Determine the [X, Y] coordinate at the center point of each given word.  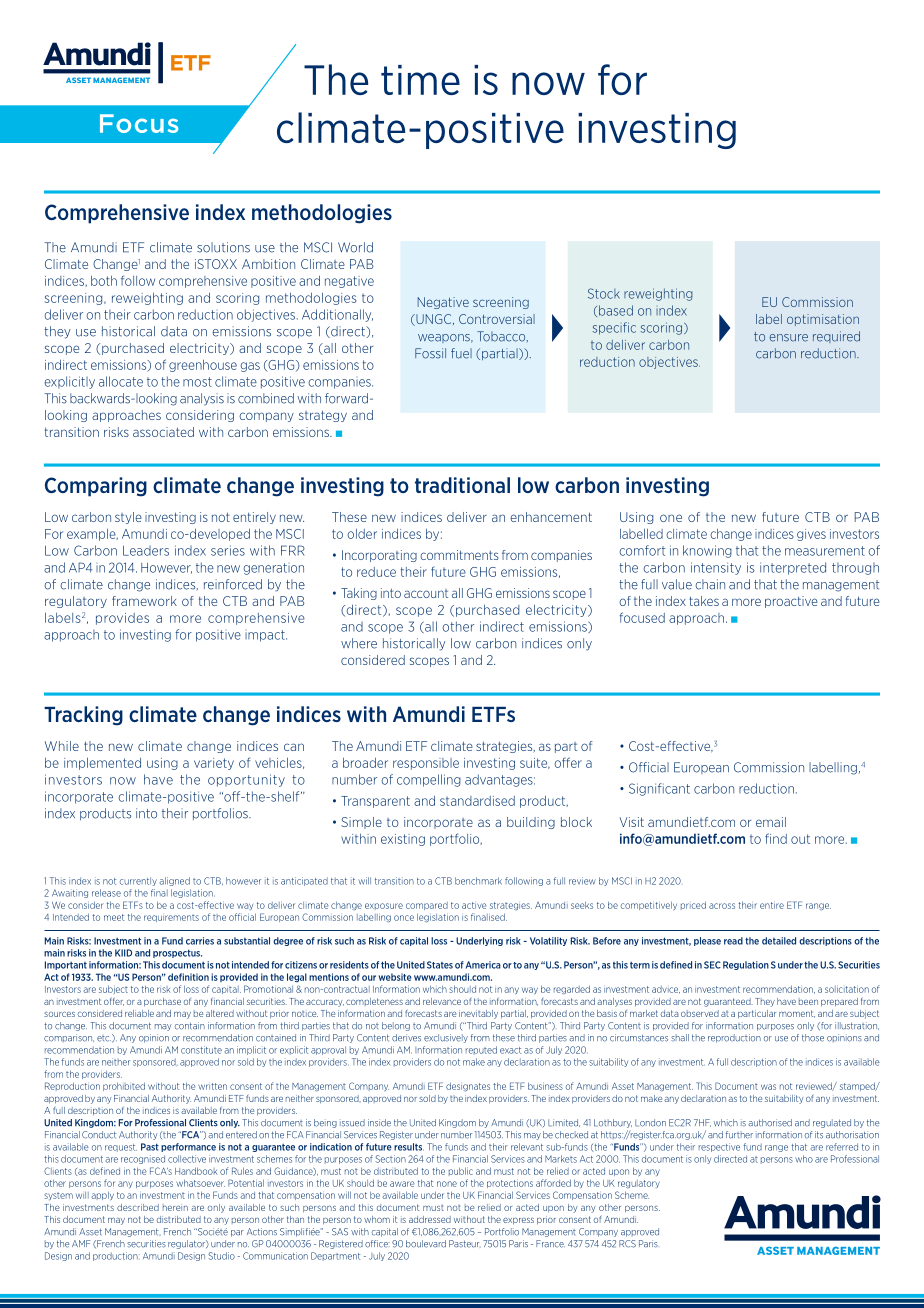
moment [797, 1014]
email [771, 822]
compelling [429, 780]
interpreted [793, 568]
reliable [139, 1013]
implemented [102, 764]
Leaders [146, 551]
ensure [789, 338]
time [420, 80]
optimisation [823, 320]
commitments [459, 555]
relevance [442, 1001]
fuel [461, 353]
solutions [223, 247]
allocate [121, 381]
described [138, 1207]
